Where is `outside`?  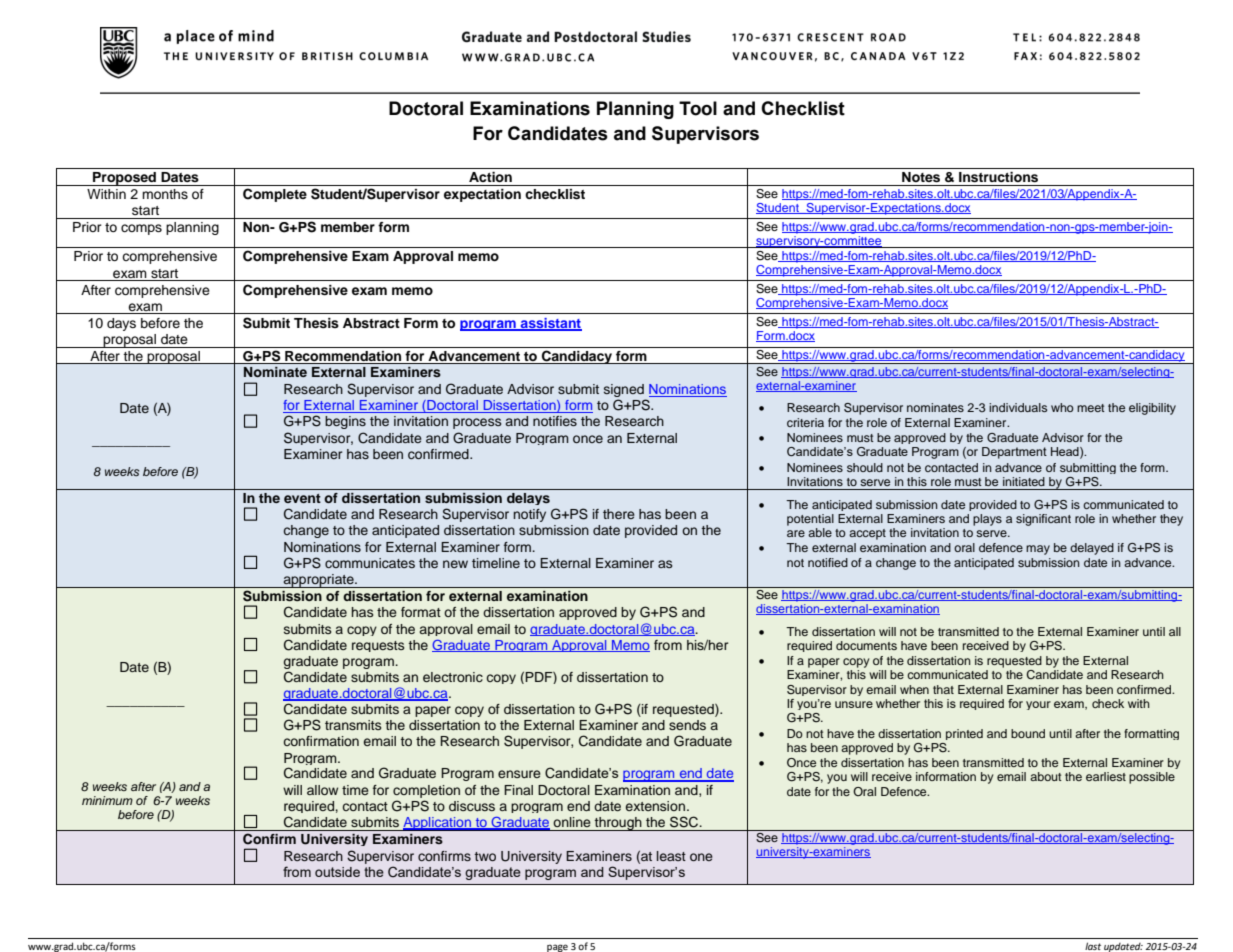
outside is located at coordinates (337, 872).
